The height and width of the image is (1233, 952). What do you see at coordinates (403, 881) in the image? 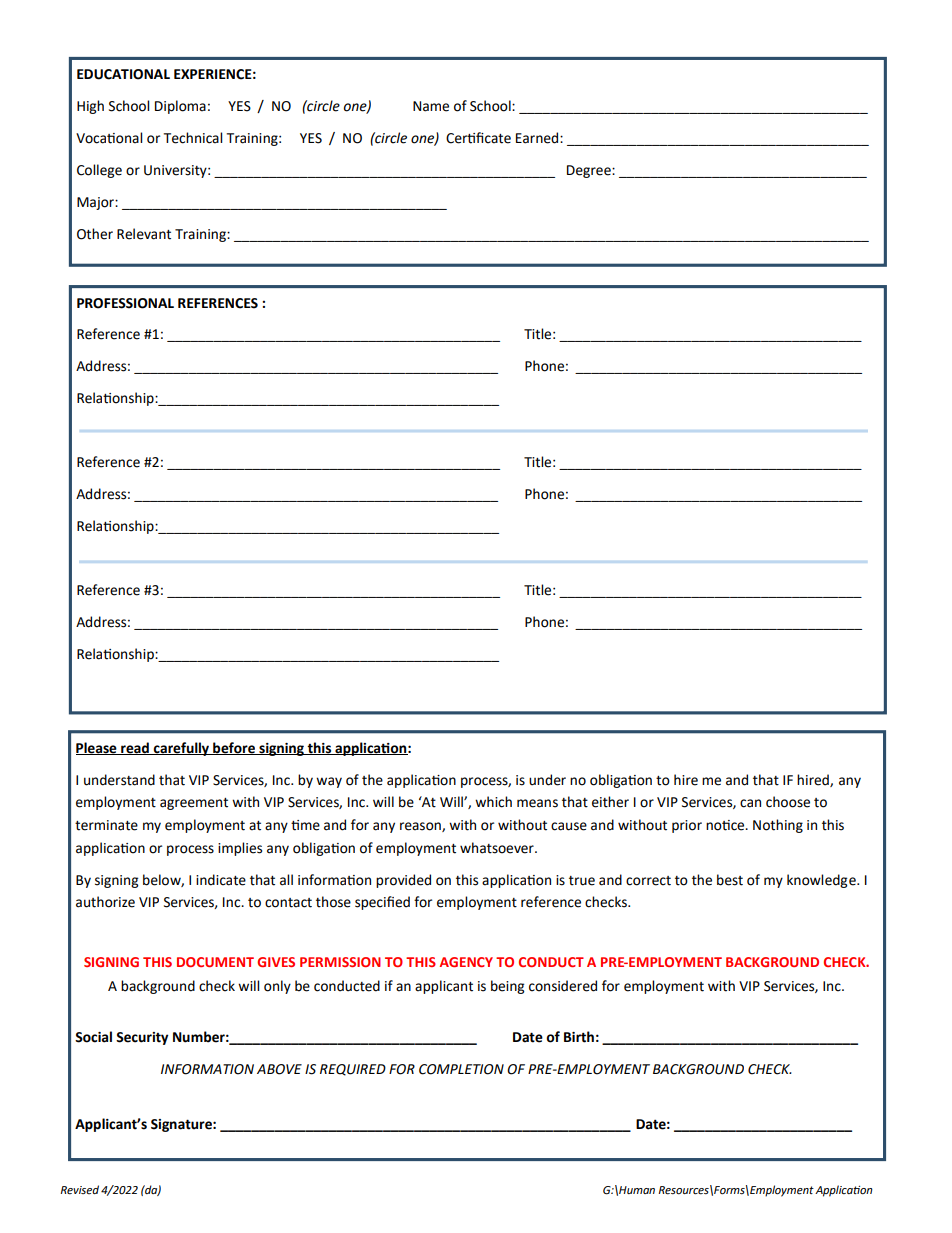
I see `provided` at bounding box center [403, 881].
